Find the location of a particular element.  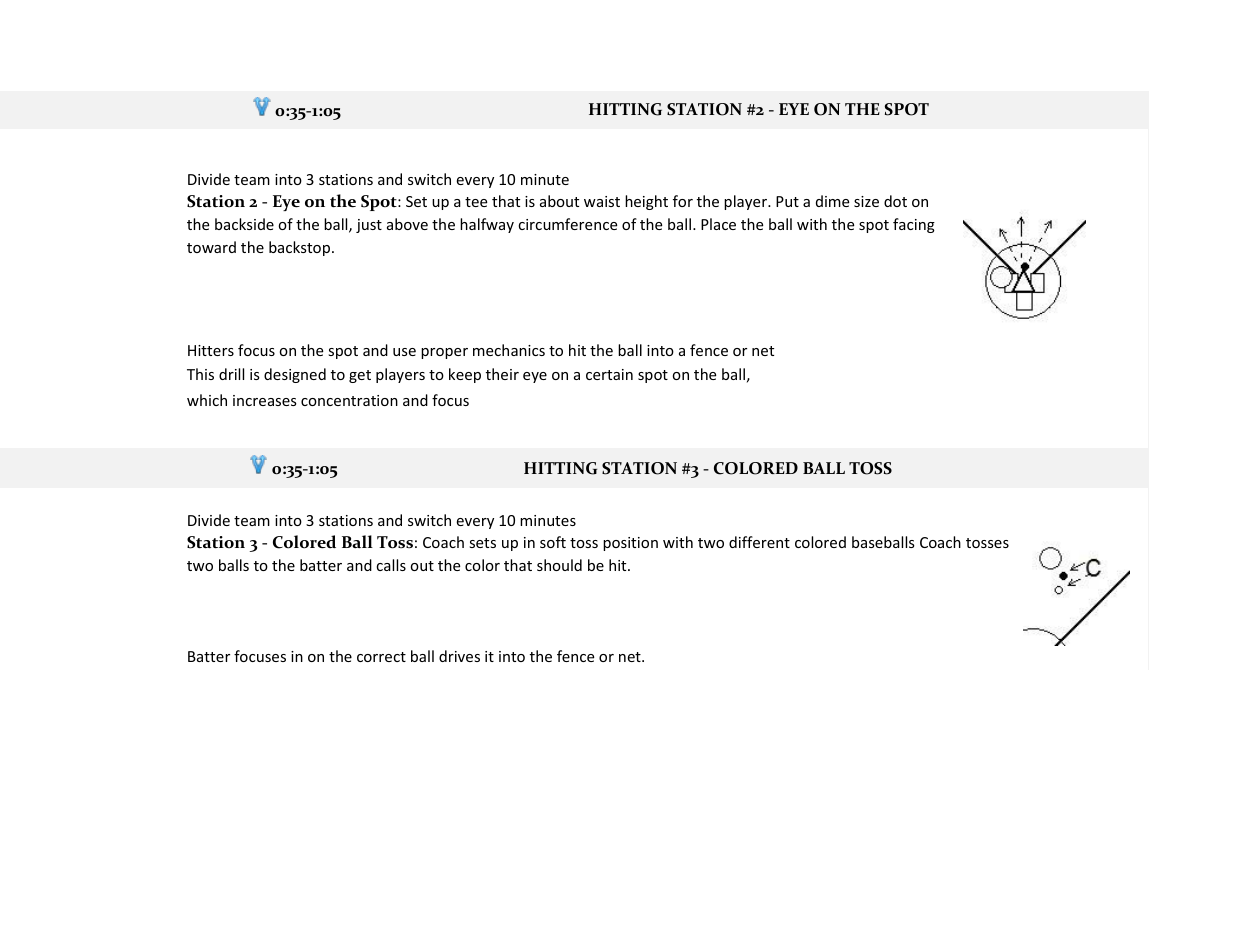

soft is located at coordinates (553, 542).
